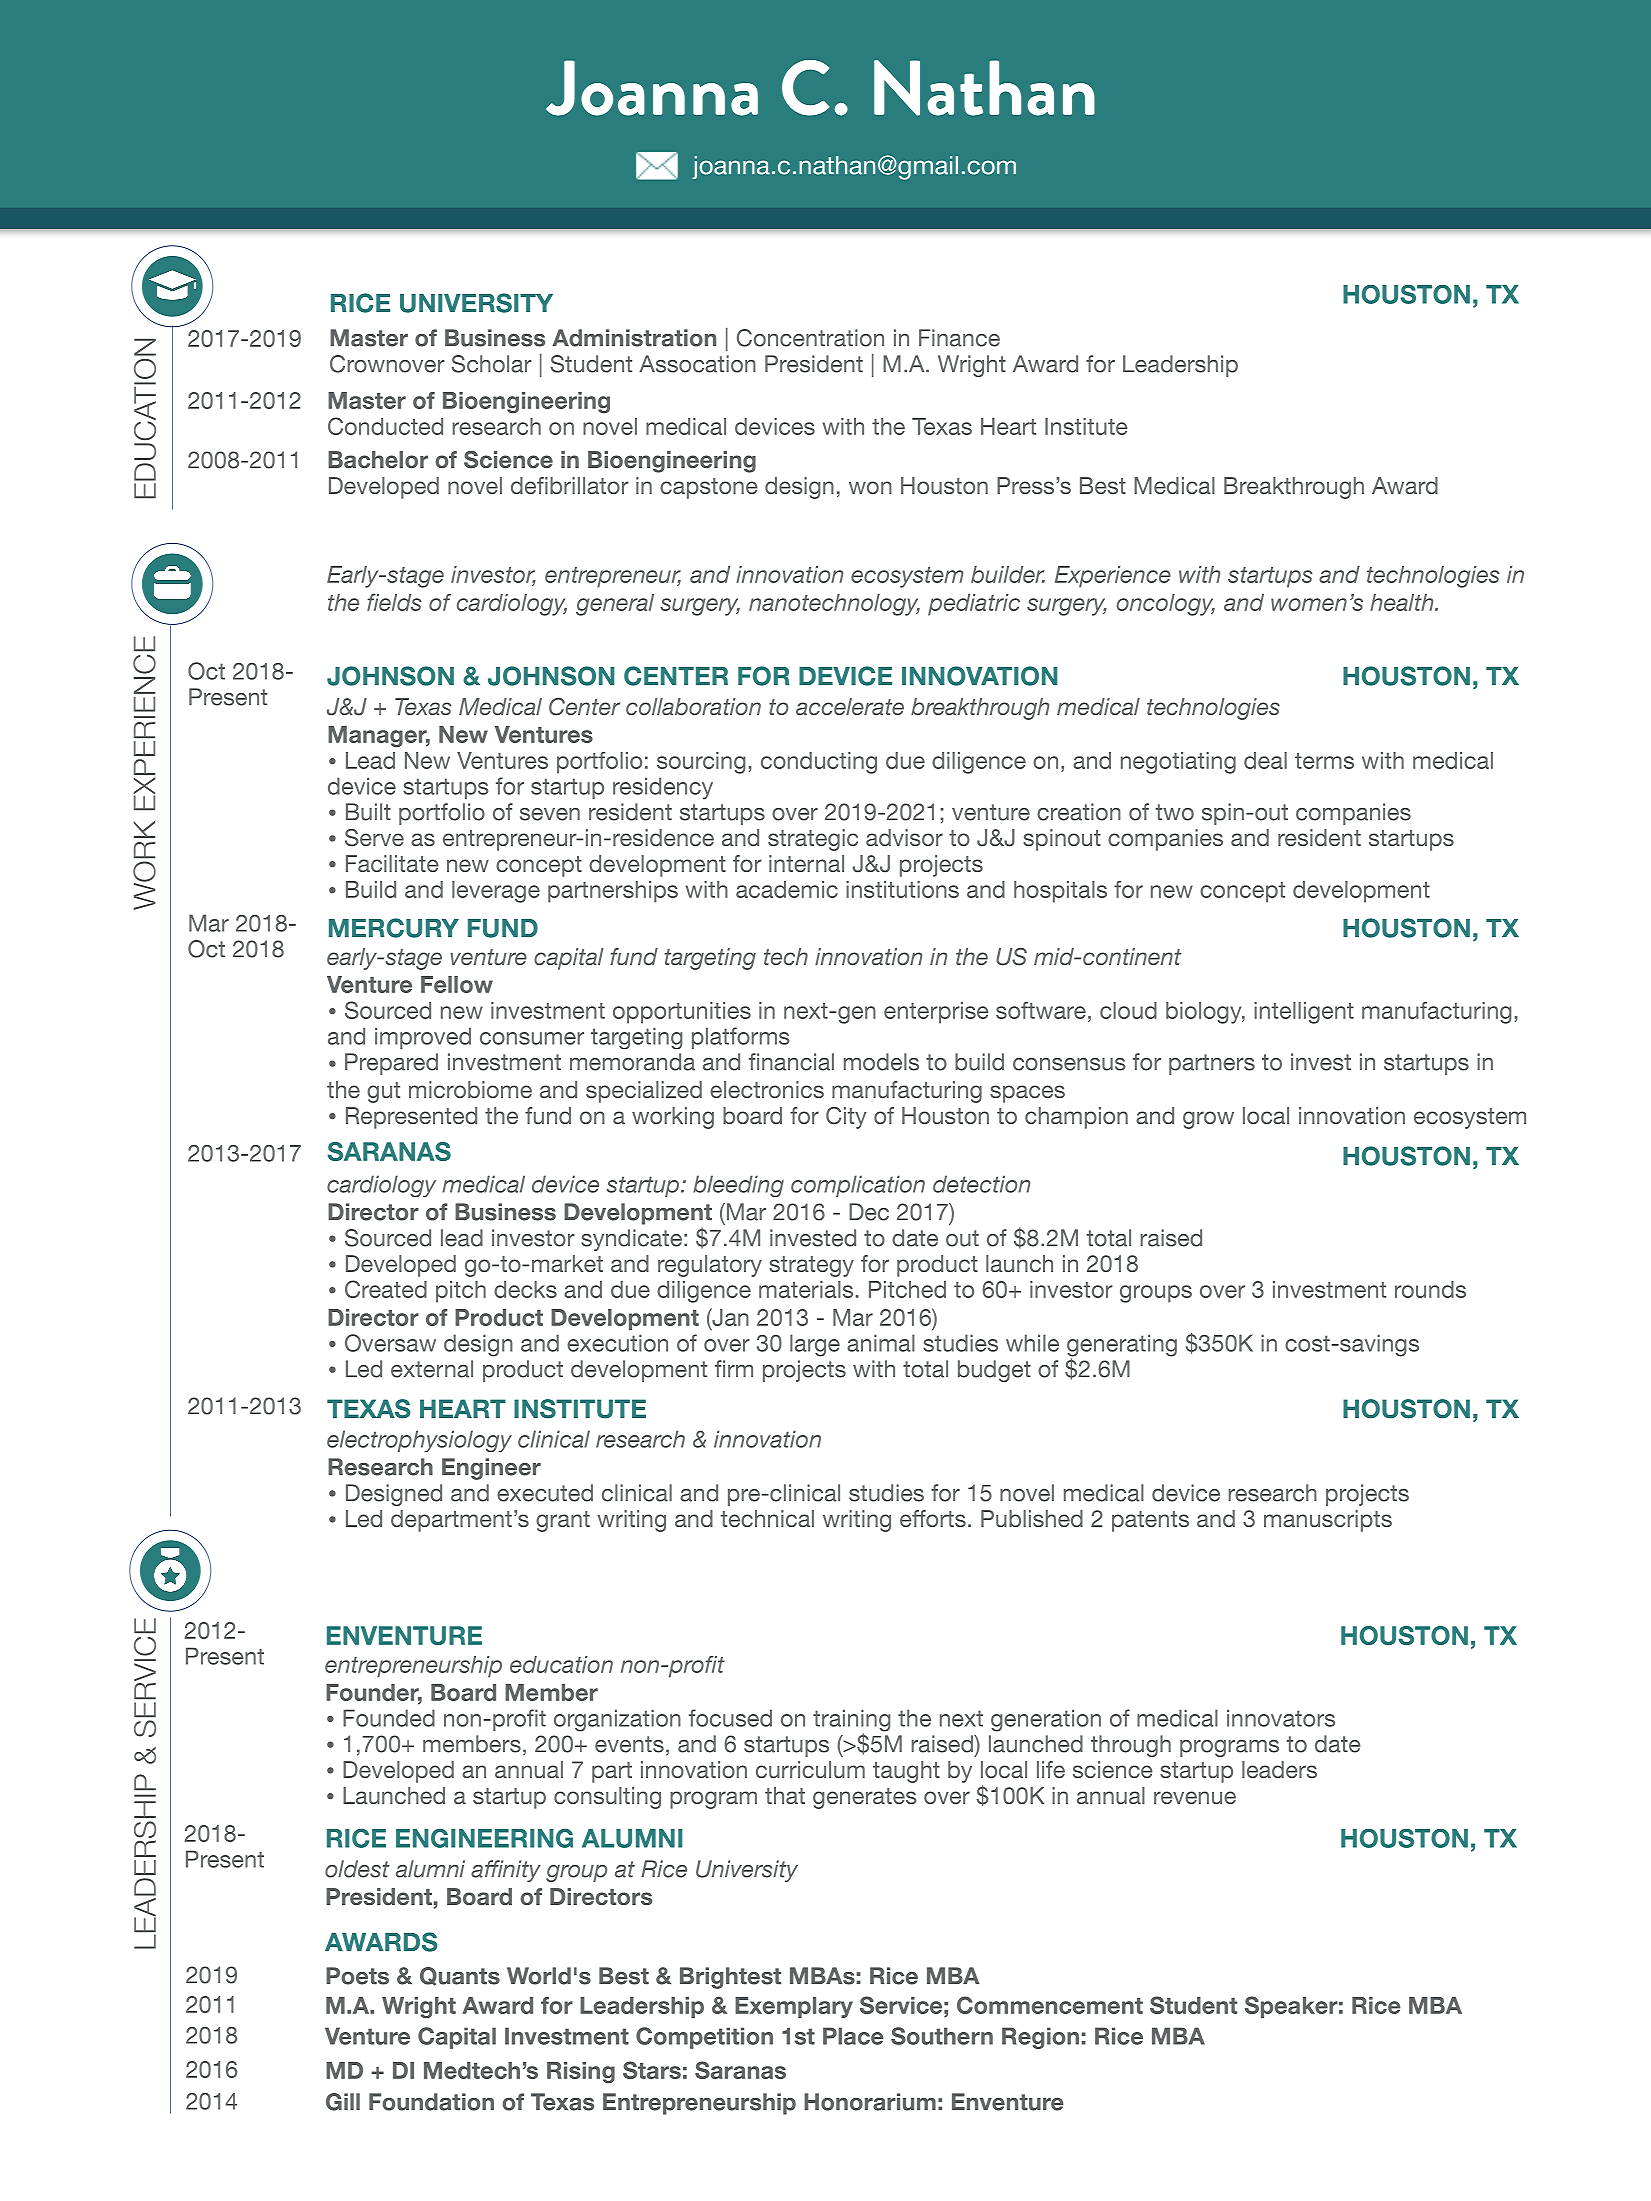 The width and height of the screenshot is (1651, 2201). Describe the element at coordinates (492, 364) in the screenshot. I see `Scholar` at that location.
